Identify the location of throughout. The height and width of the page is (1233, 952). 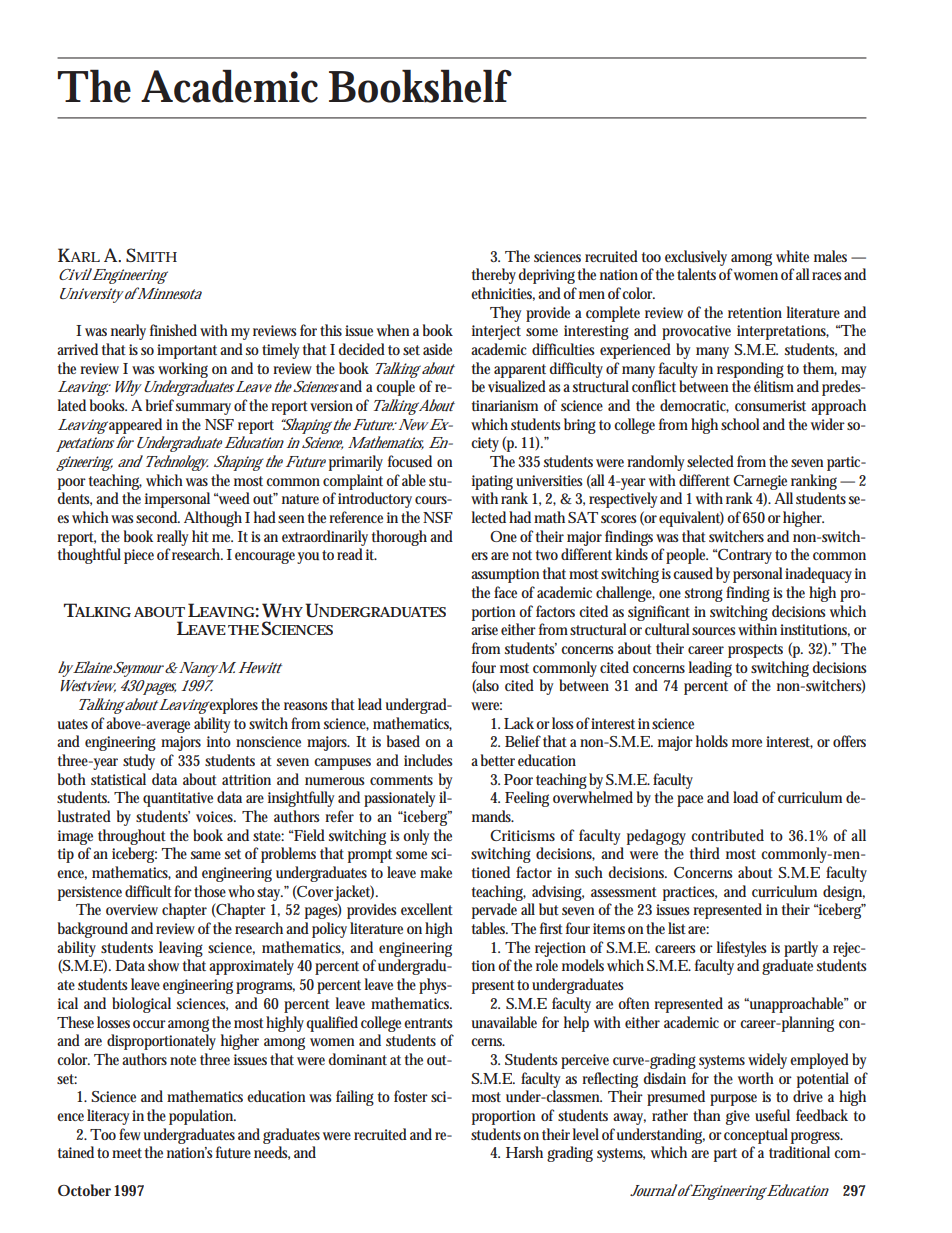
(132, 837).
